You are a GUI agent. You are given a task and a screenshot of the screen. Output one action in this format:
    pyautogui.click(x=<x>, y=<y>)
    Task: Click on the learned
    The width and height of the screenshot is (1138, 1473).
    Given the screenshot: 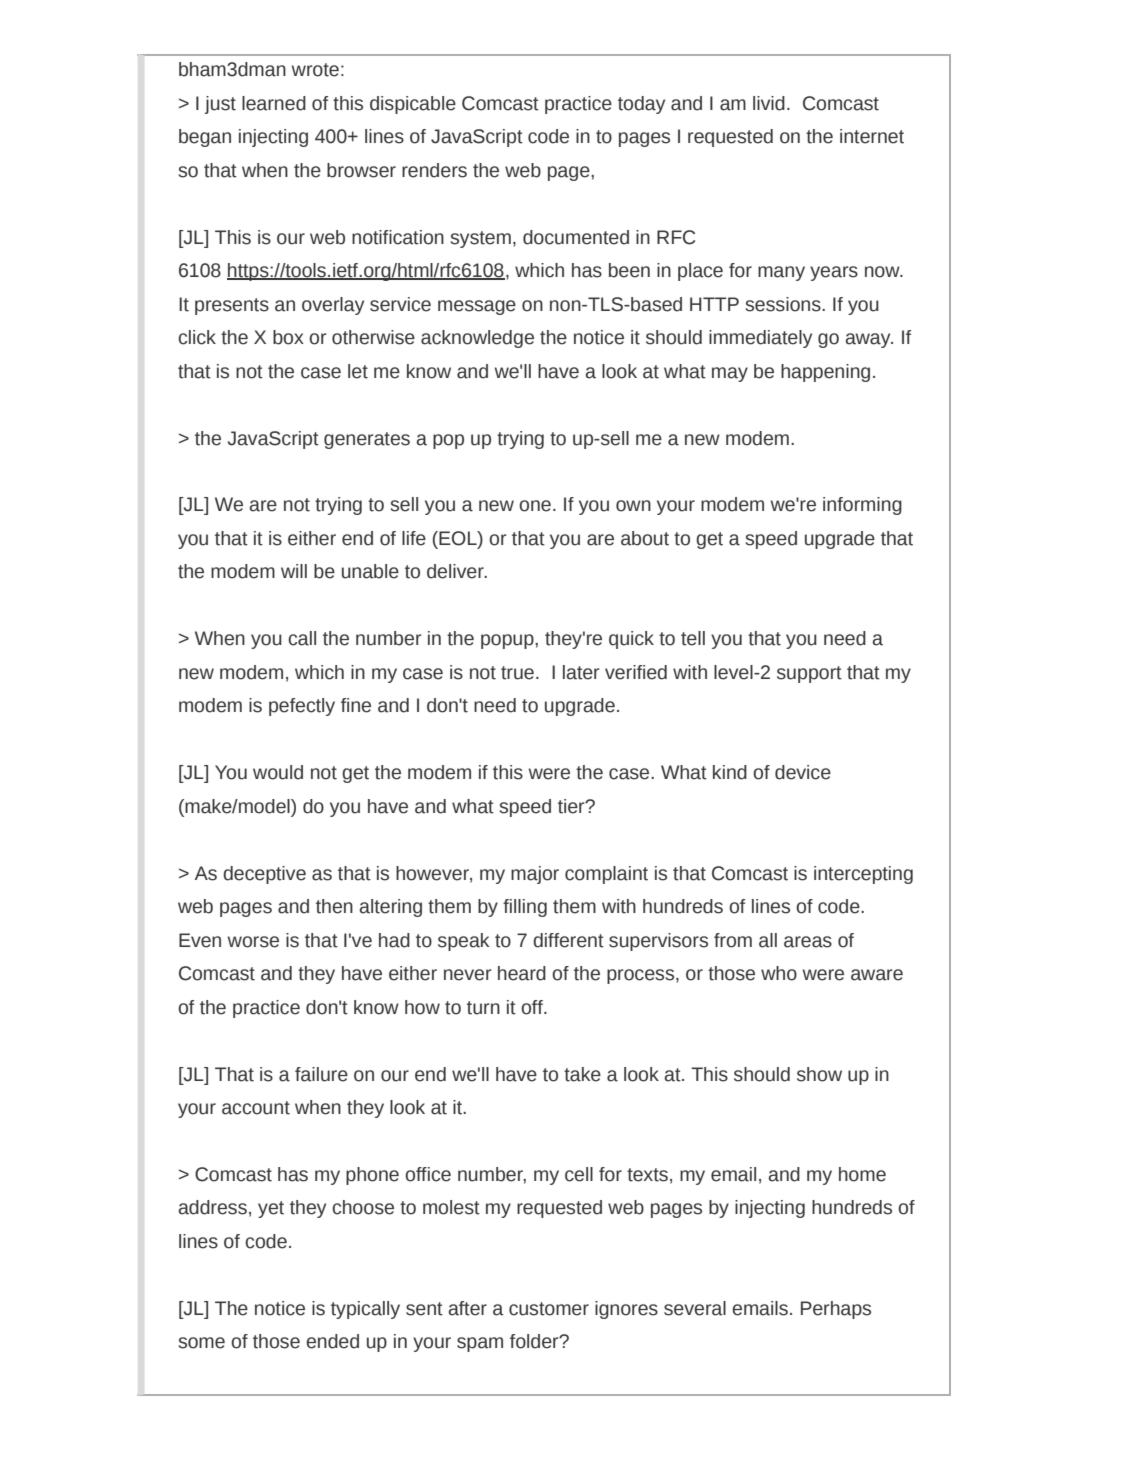 What is the action you would take?
    pyautogui.click(x=274, y=103)
